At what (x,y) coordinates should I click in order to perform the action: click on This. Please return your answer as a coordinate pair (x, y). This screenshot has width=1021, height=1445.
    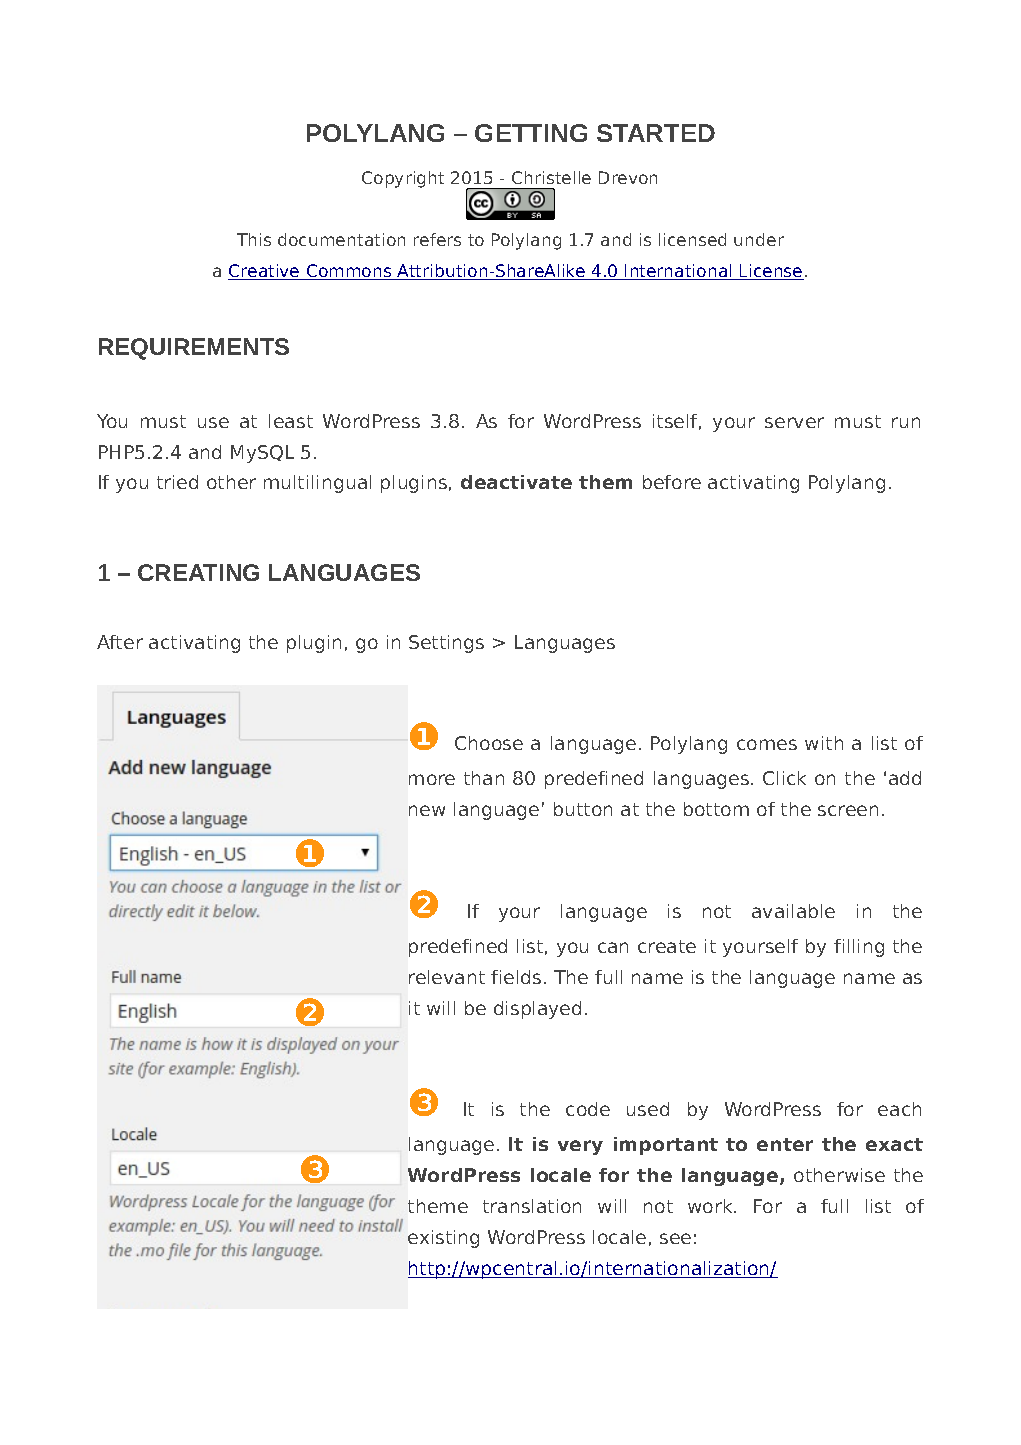
    Looking at the image, I should click on (254, 239).
